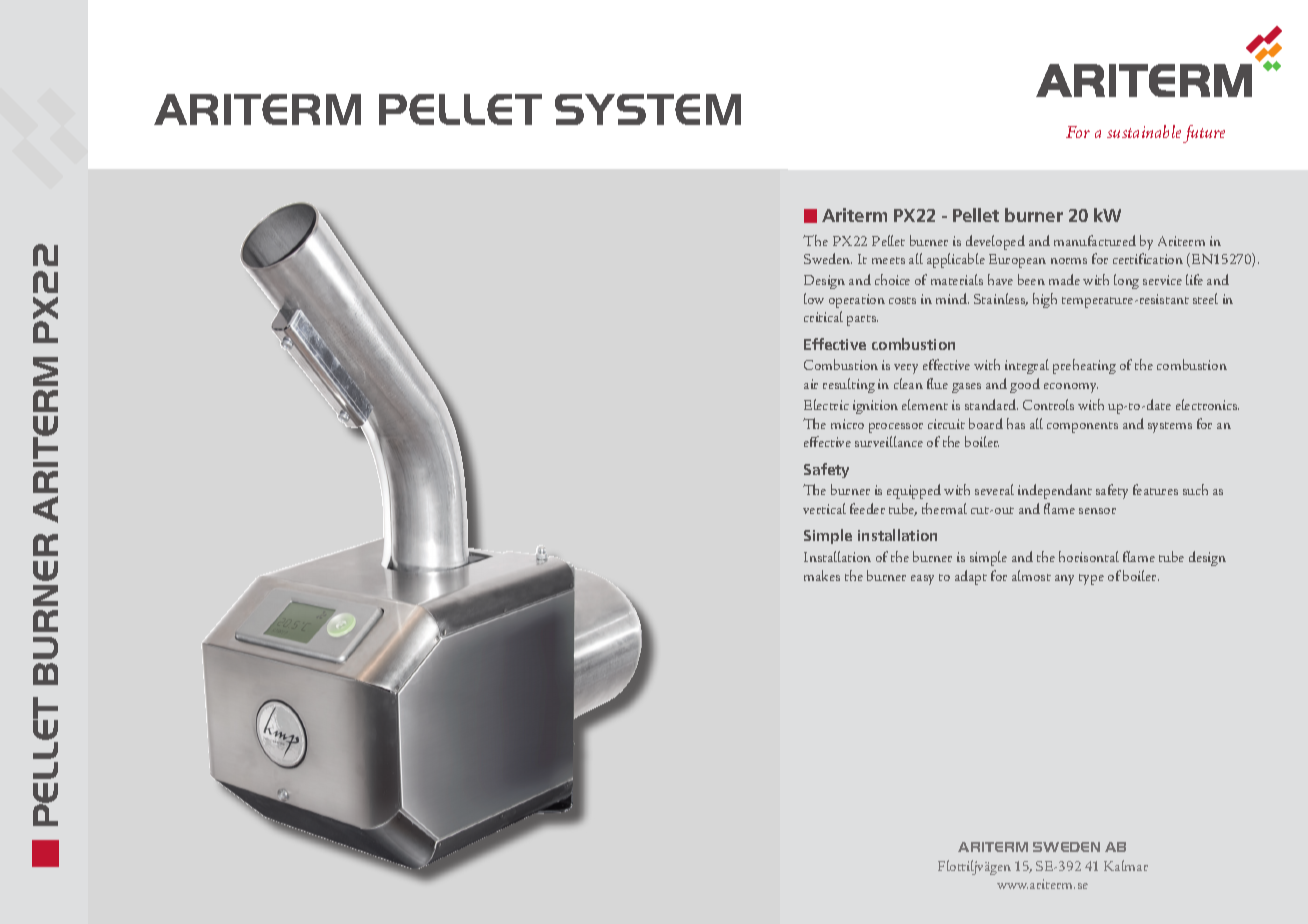 The image size is (1308, 924). Describe the element at coordinates (994, 489) in the screenshot. I see `several` at that location.
